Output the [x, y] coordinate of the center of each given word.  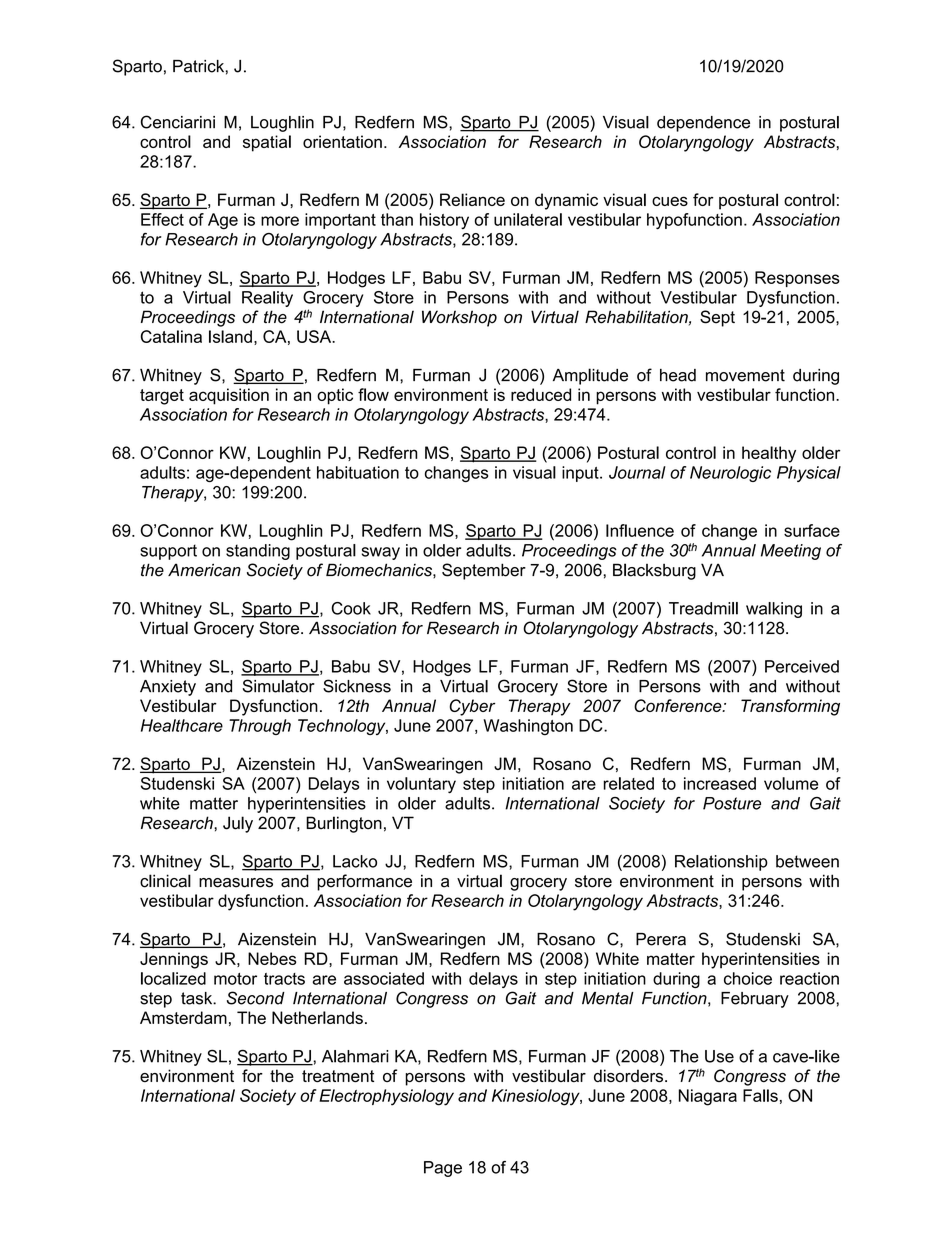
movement [745, 375]
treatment [338, 1076]
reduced [541, 394]
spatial [267, 143]
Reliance [472, 199]
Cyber [472, 707]
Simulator [278, 686]
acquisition [229, 396]
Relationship [721, 863]
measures [236, 883]
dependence [703, 124]
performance [364, 882]
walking [774, 610]
